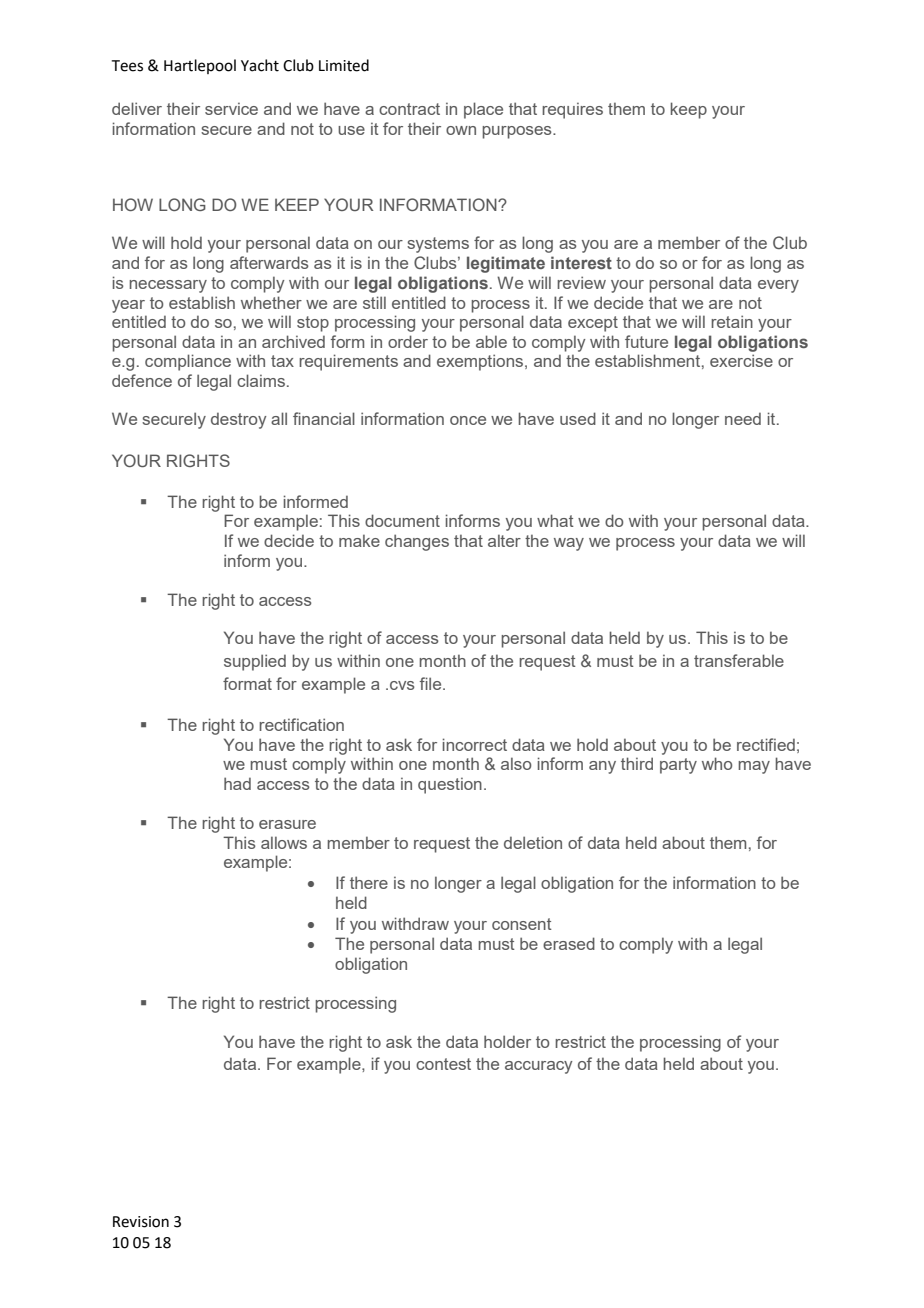 The height and width of the screenshot is (1308, 924). What do you see at coordinates (417, 542) in the screenshot?
I see `changes` at bounding box center [417, 542].
